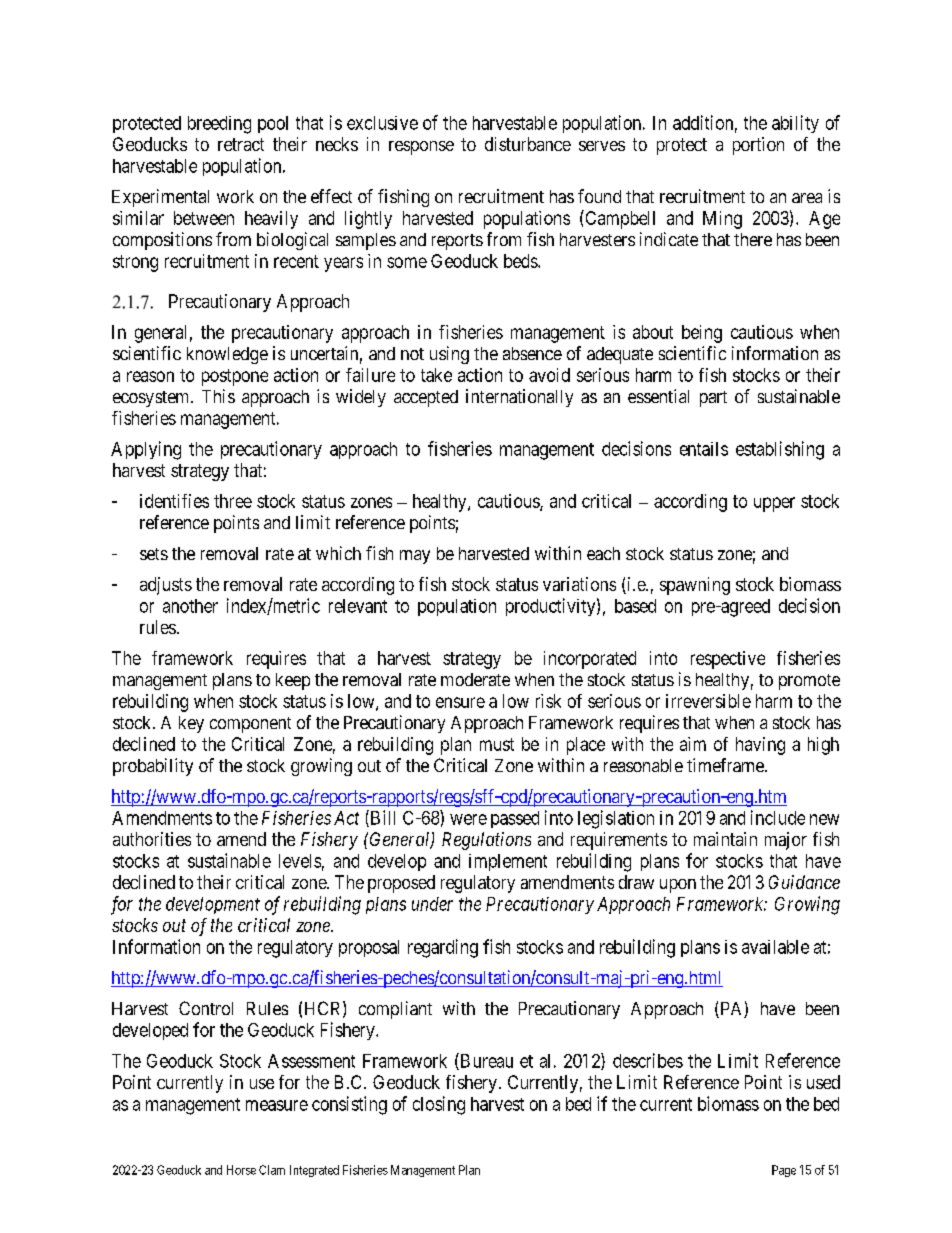  I want to click on respective, so click(728, 660).
